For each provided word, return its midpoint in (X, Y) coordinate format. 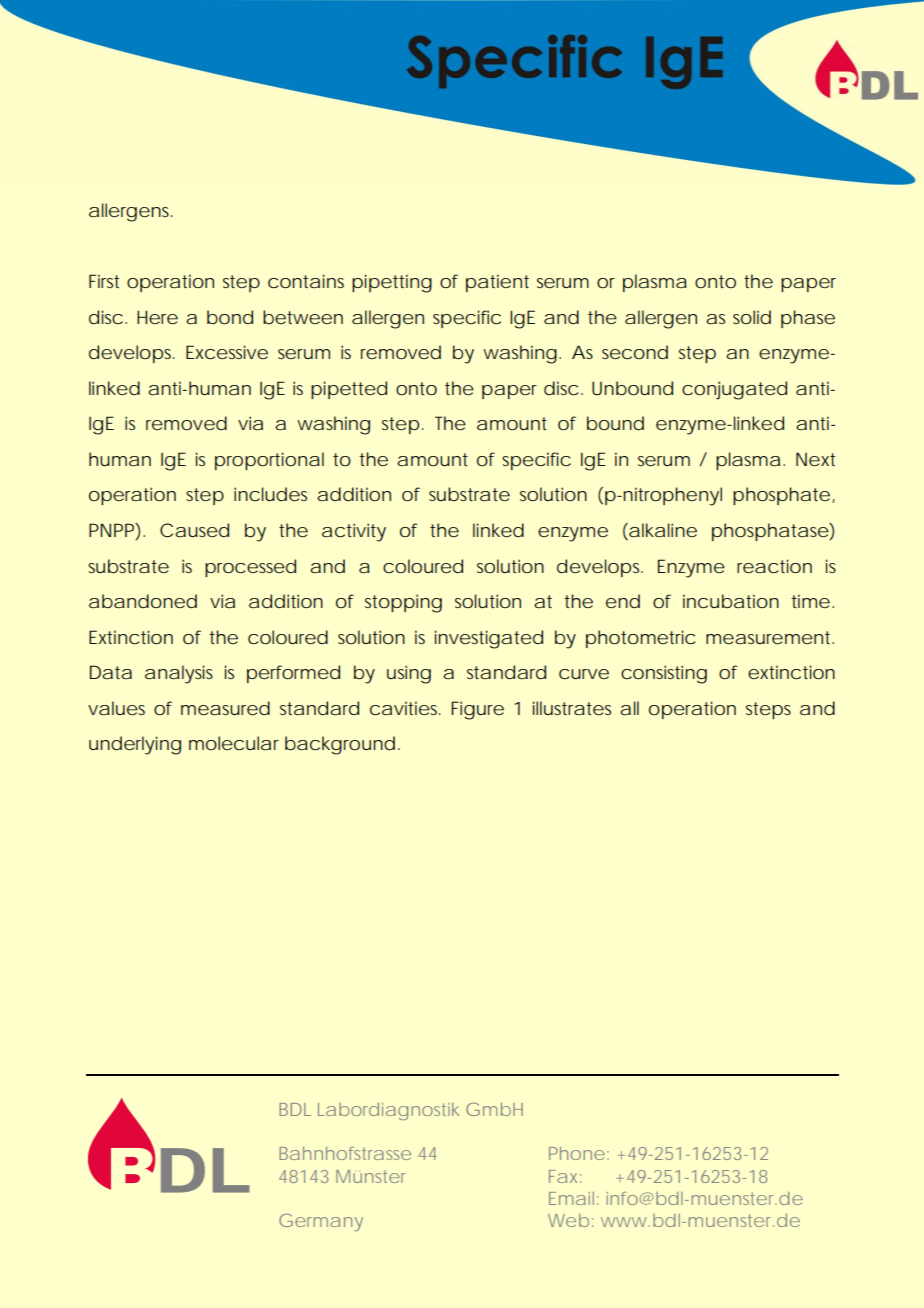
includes (270, 494)
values (116, 708)
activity (354, 532)
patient (497, 283)
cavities (403, 708)
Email (571, 1198)
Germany (321, 1222)
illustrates (572, 708)
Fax (563, 1176)
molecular (234, 743)
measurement (769, 637)
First (104, 281)
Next (815, 459)
